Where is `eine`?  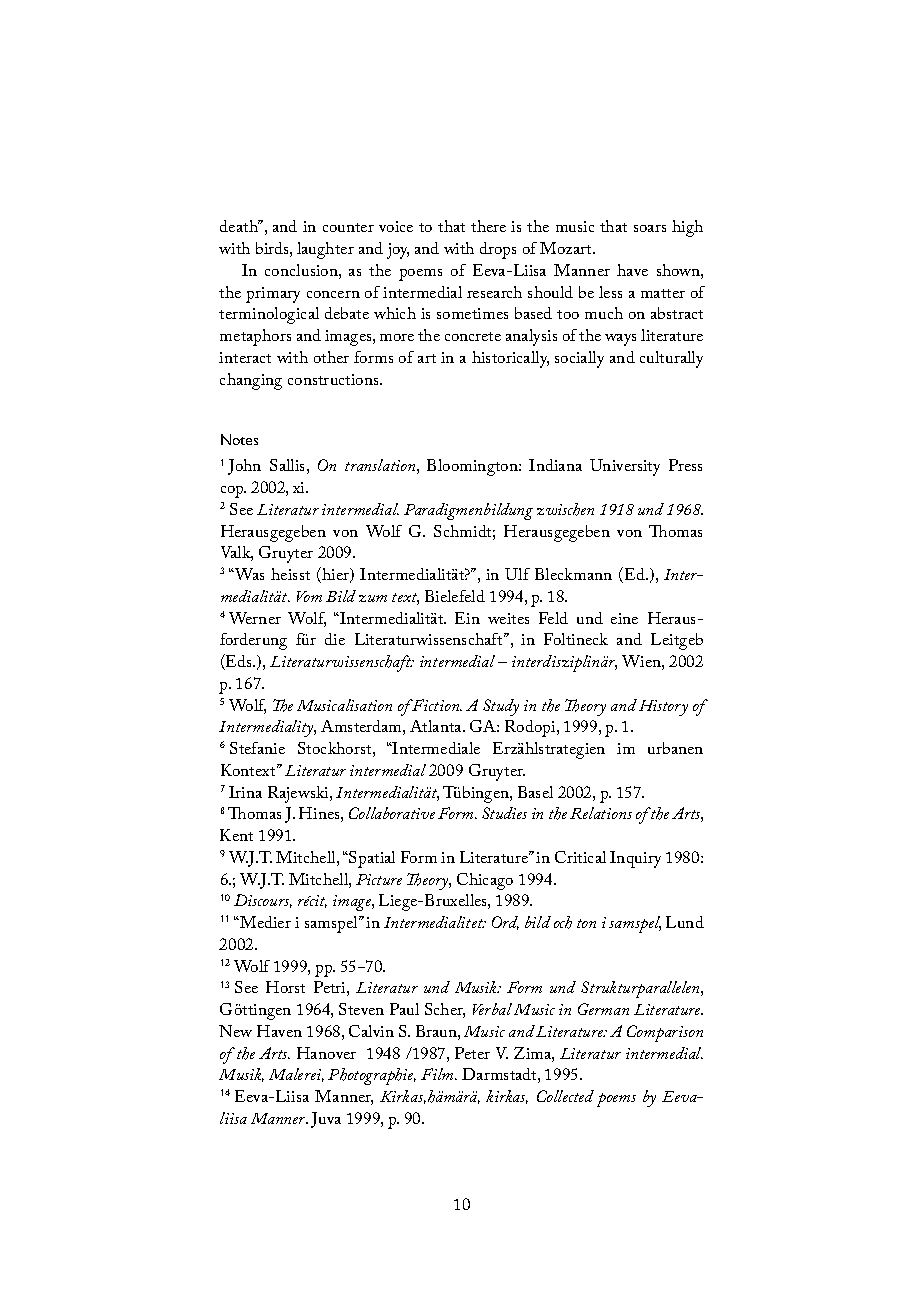 eine is located at coordinates (624, 618).
